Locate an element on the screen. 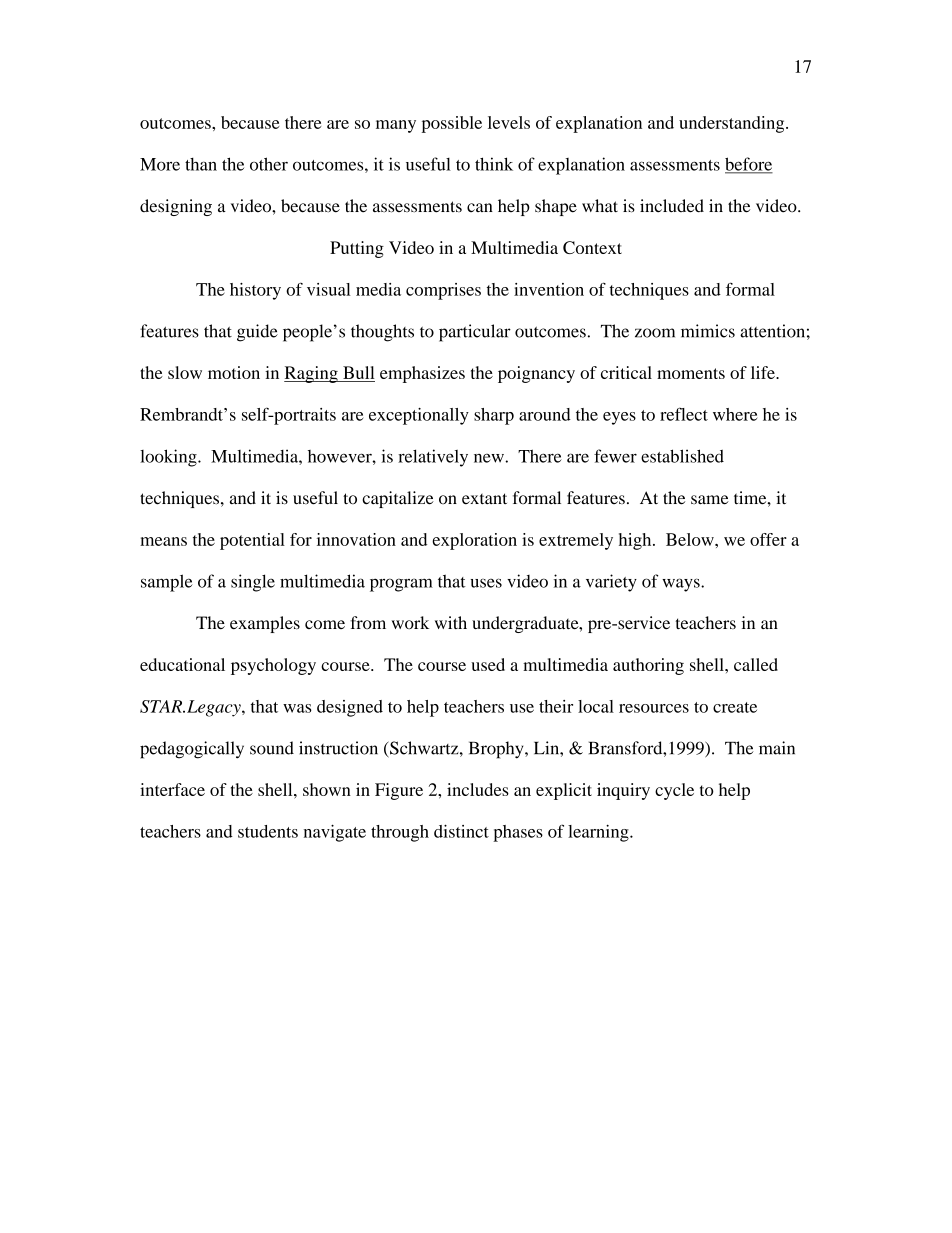  extant is located at coordinates (484, 499).
